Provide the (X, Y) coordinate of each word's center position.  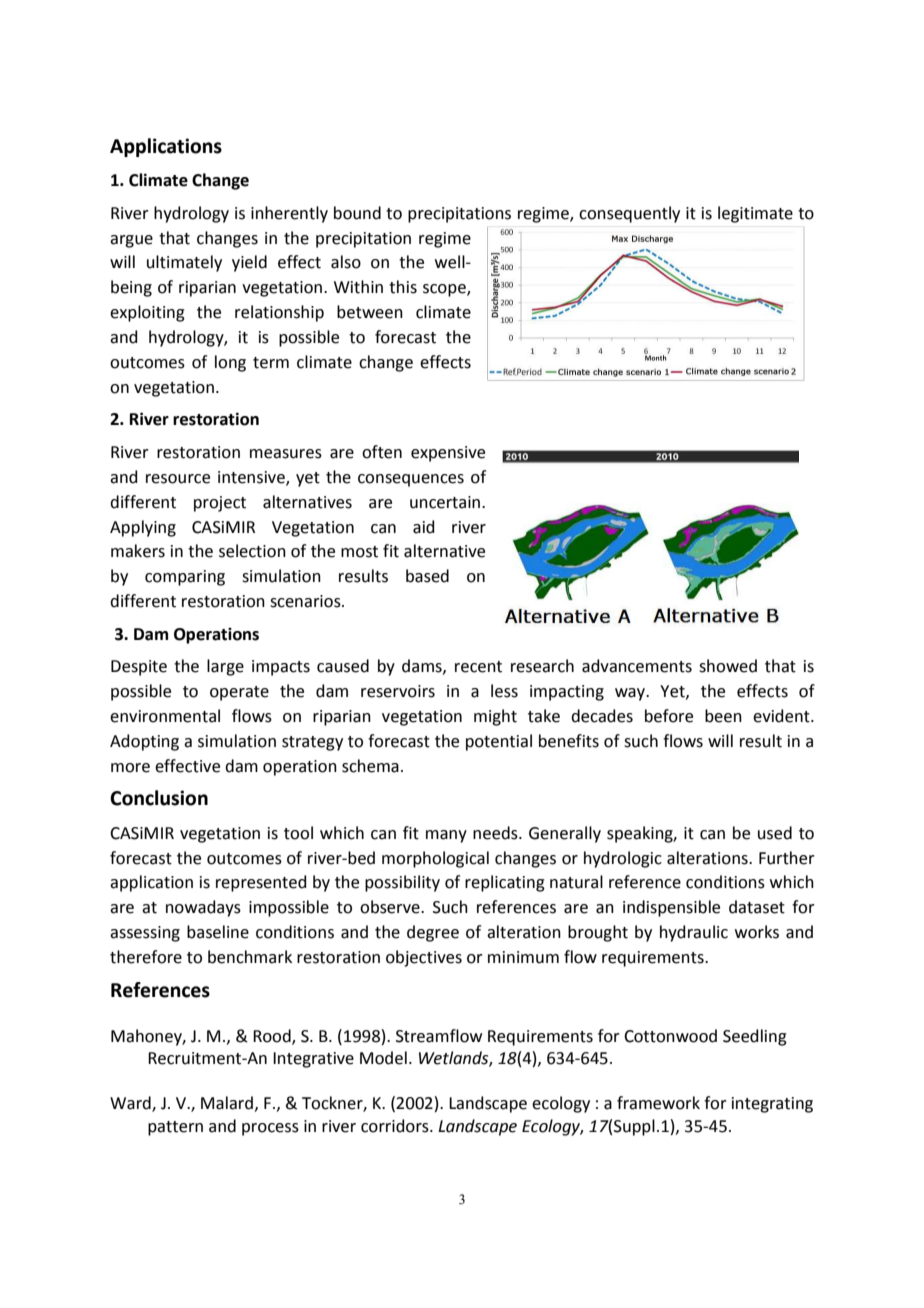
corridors (396, 1126)
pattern (175, 1128)
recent (478, 667)
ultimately (184, 263)
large (225, 667)
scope (445, 290)
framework (658, 1103)
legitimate (755, 214)
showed (728, 666)
